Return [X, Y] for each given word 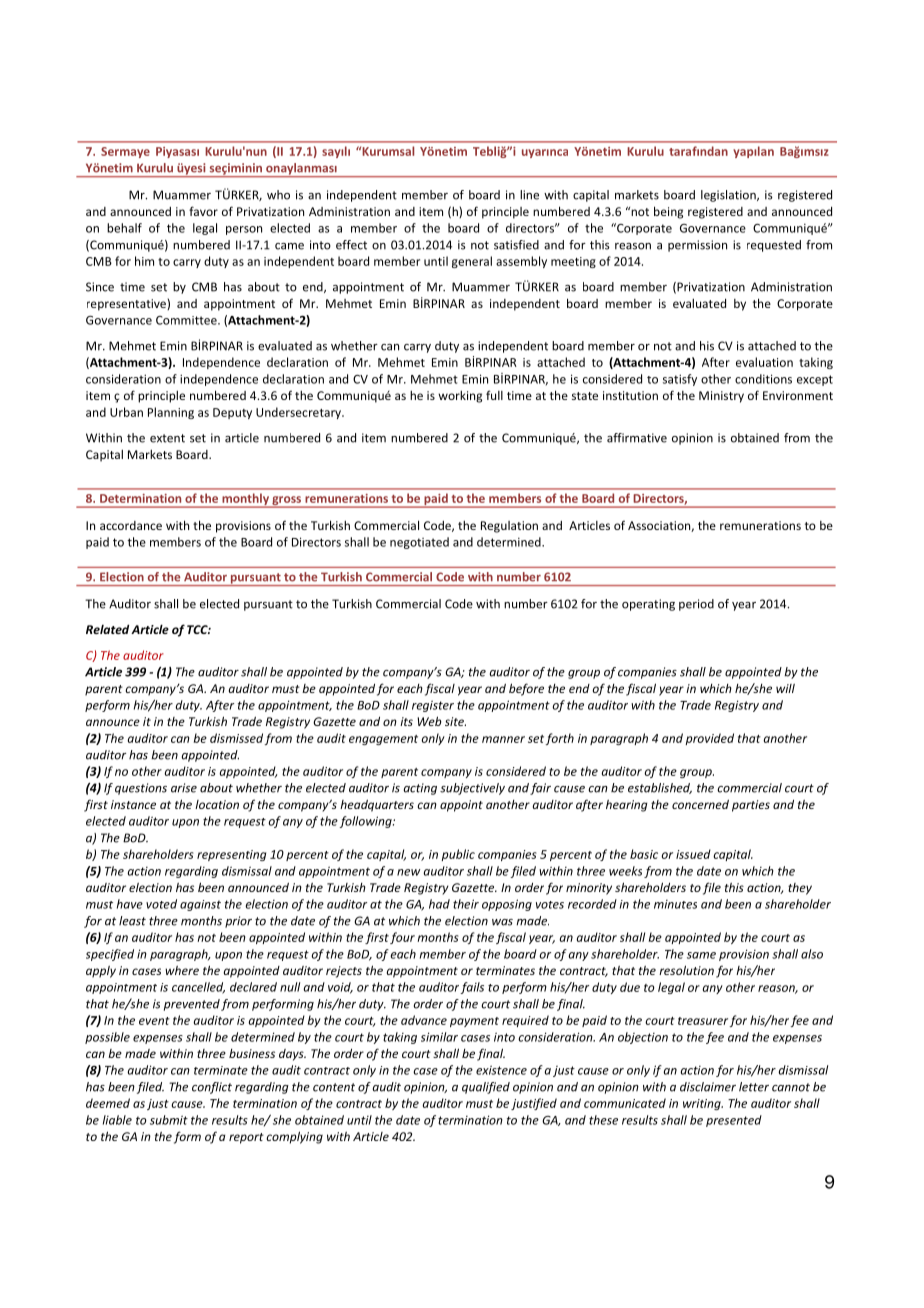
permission [697, 246]
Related [107, 629]
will [785, 688]
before [526, 689]
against [200, 905]
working [460, 397]
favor [203, 211]
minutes [675, 904]
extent [167, 438]
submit [169, 1120]
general [472, 262]
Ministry [721, 397]
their [466, 904]
